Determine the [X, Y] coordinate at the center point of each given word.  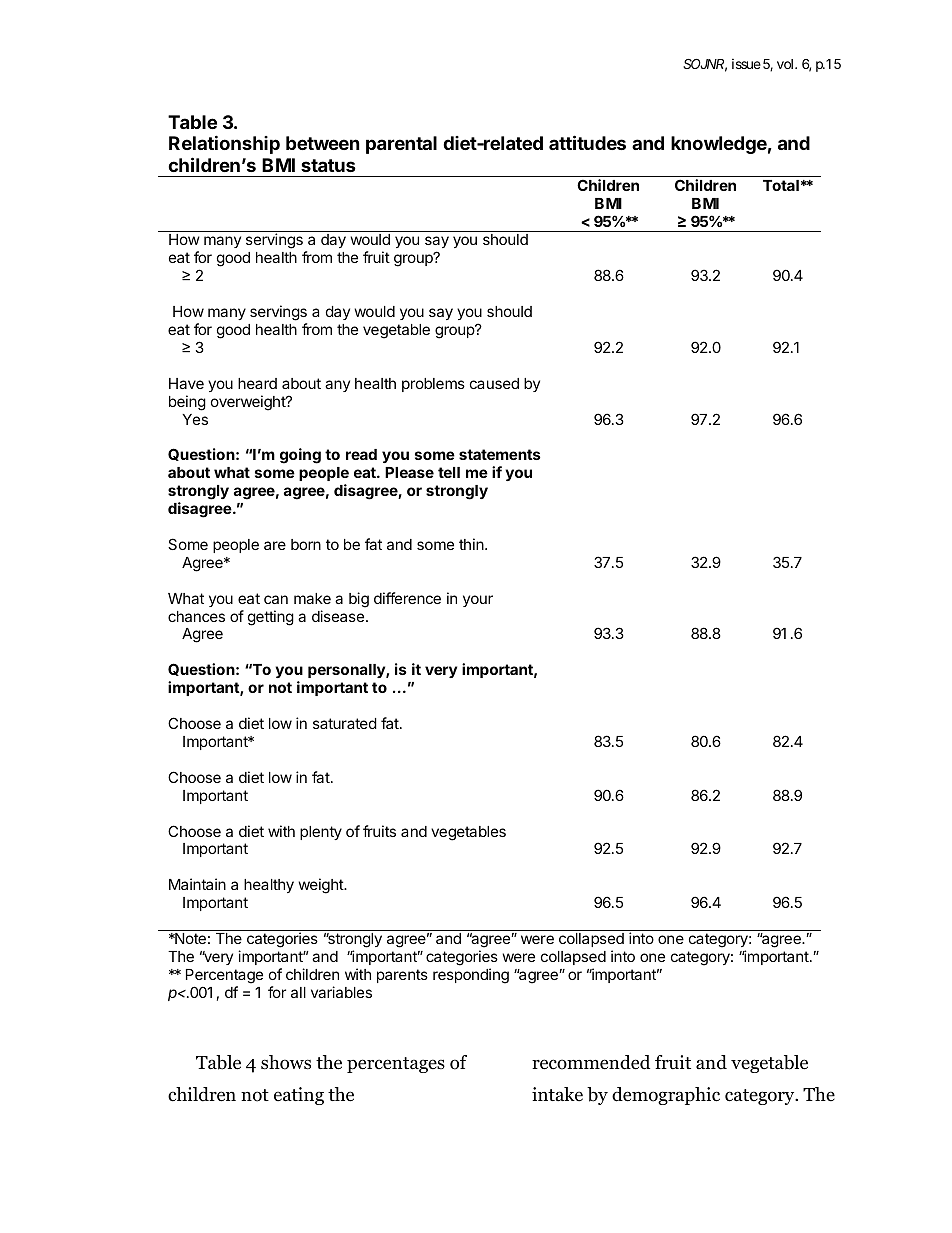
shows [286, 1062]
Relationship [224, 144]
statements [500, 454]
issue [746, 63]
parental [401, 145]
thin [472, 544]
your [478, 601]
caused [494, 383]
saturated [345, 723]
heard [257, 383]
